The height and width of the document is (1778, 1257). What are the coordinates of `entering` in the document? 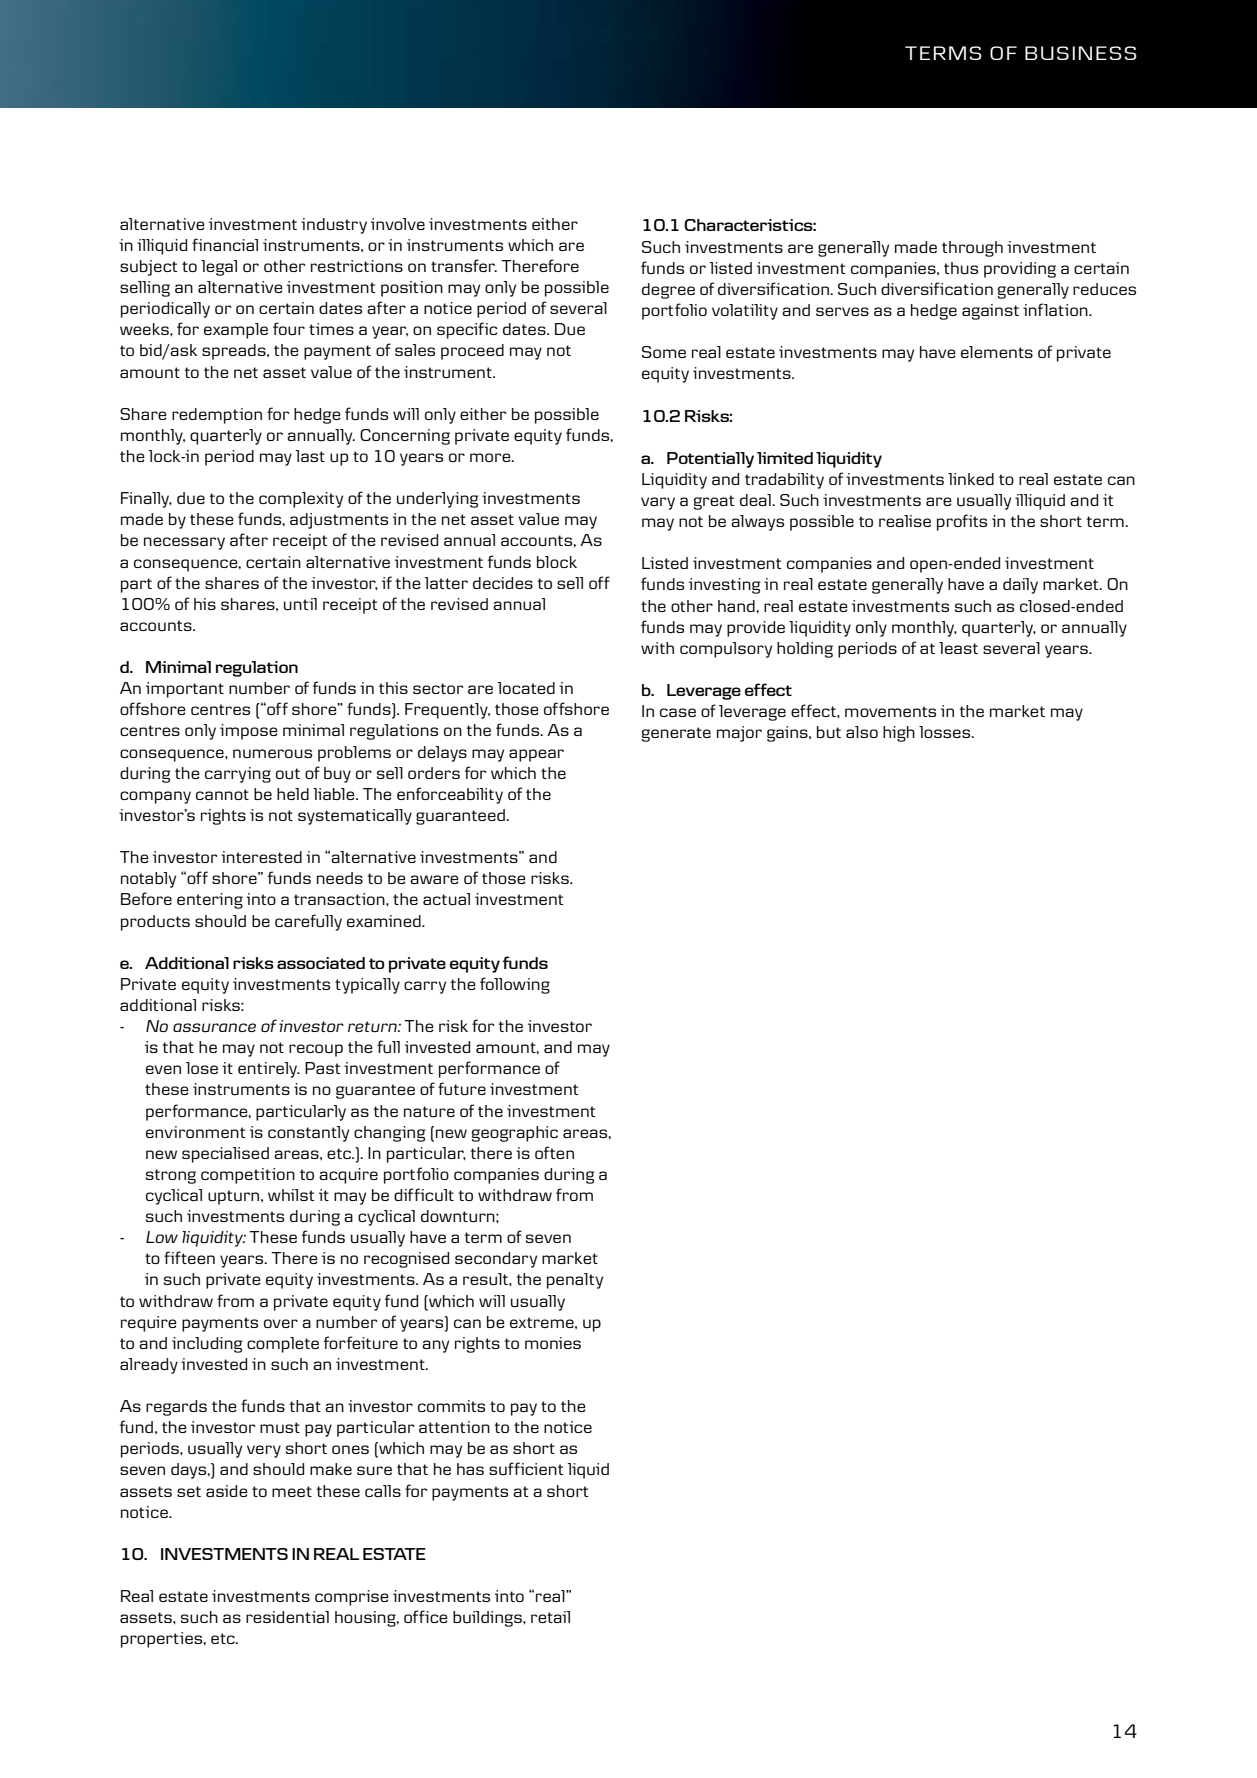 It's located at (210, 901).
